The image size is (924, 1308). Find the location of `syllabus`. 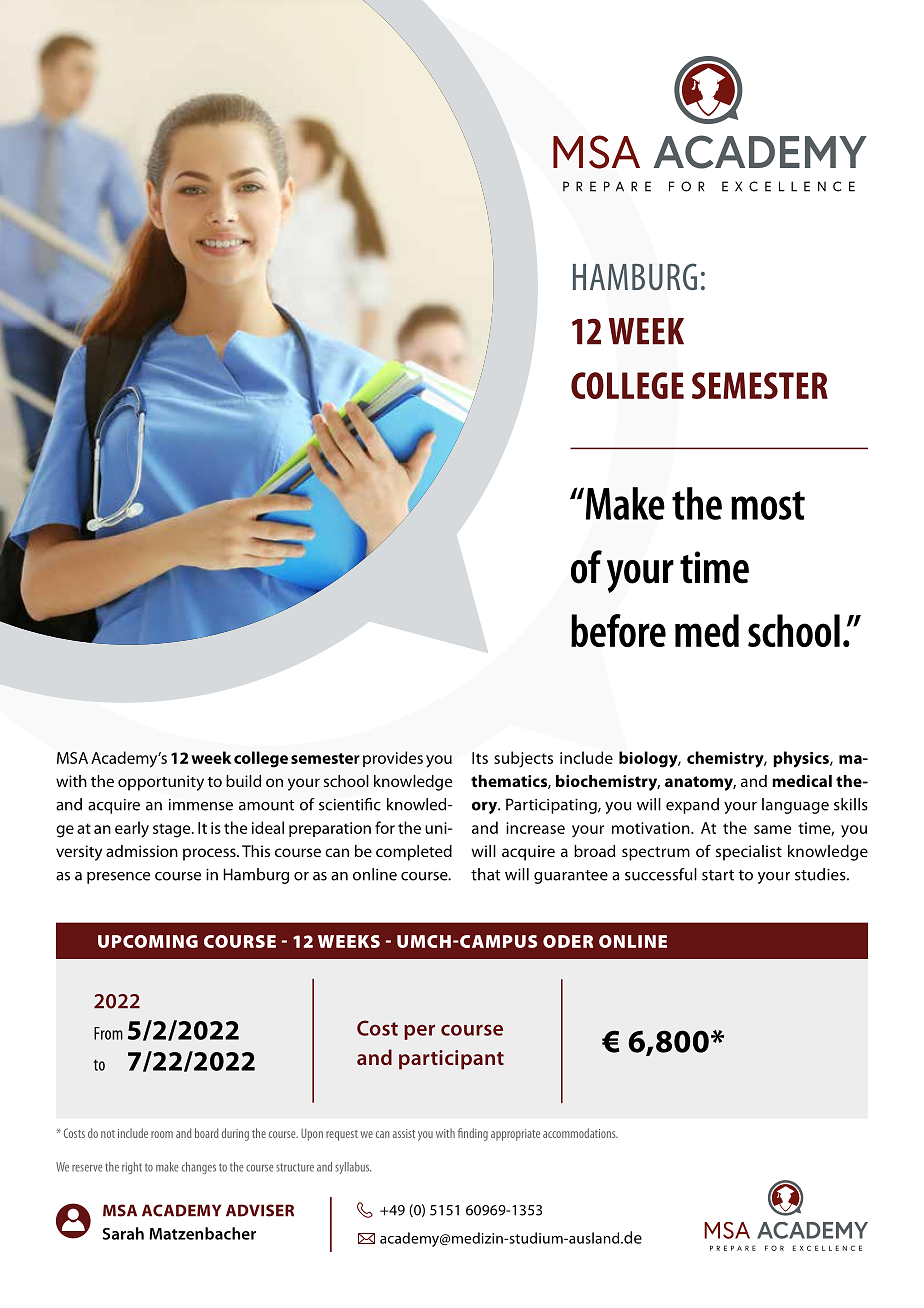

syllabus is located at coordinates (353, 1168).
